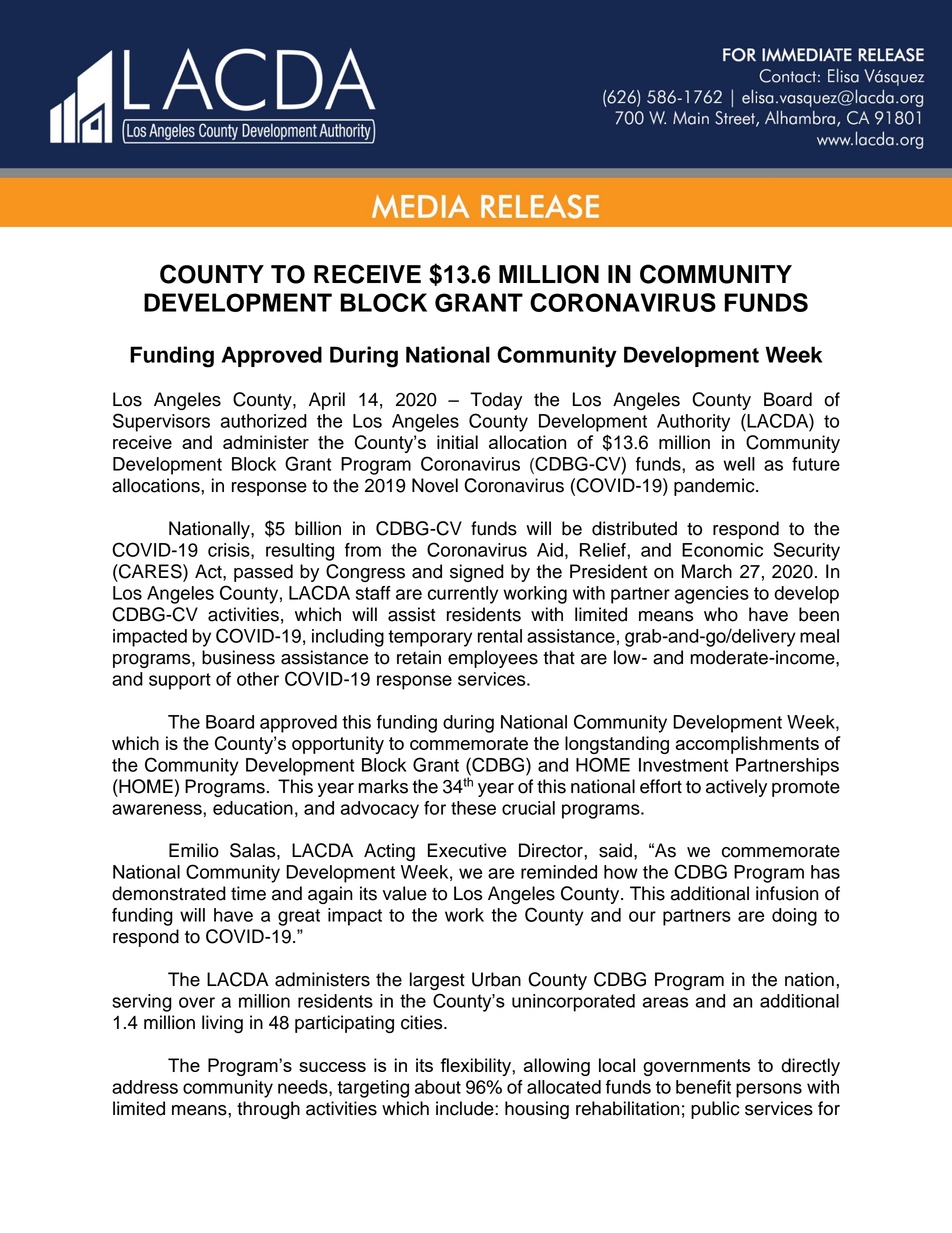 Image resolution: width=952 pixels, height=1233 pixels. What do you see at coordinates (476, 1067) in the screenshot?
I see `flexibility` at bounding box center [476, 1067].
